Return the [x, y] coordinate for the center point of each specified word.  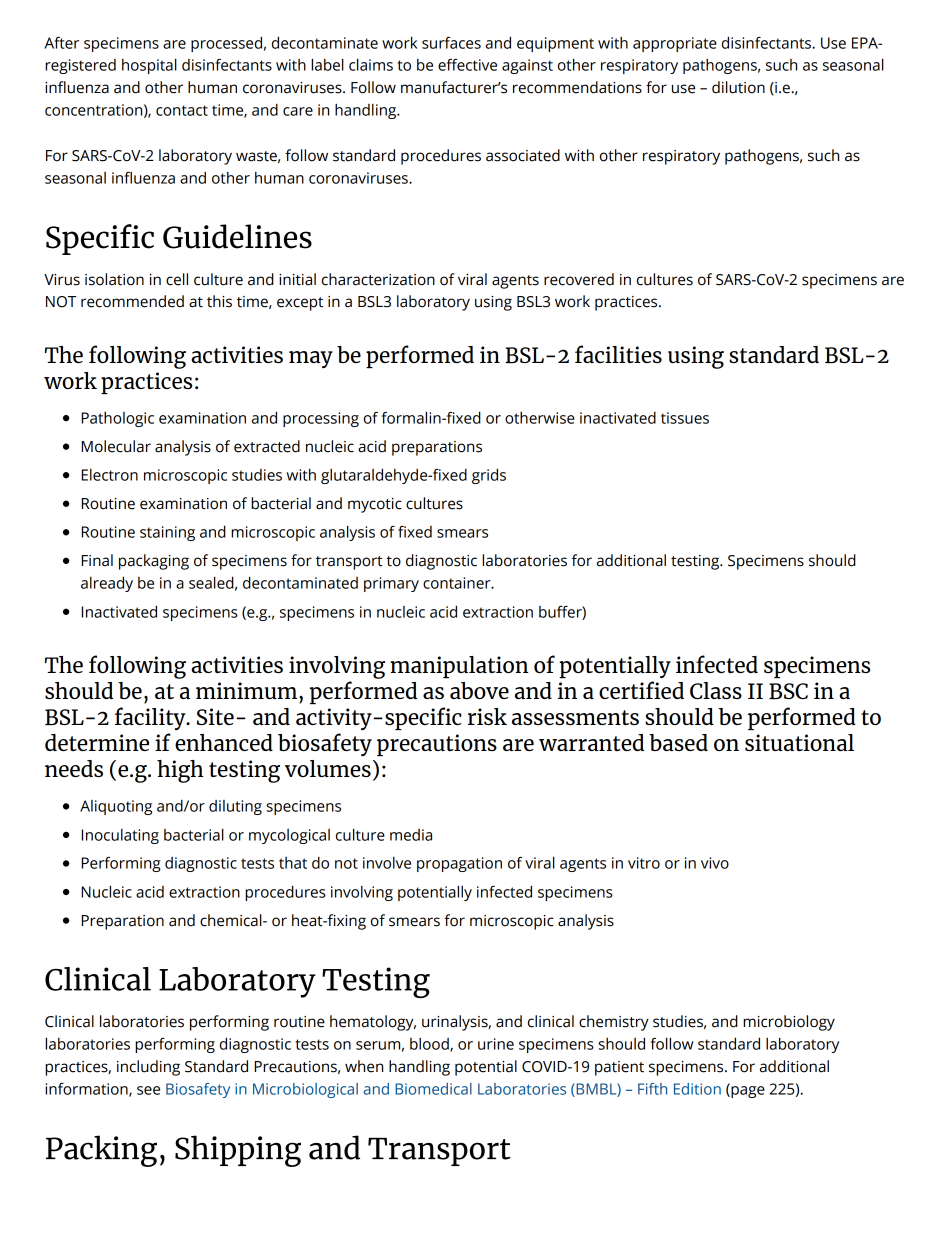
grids [489, 476]
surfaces [451, 43]
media [411, 835]
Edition [697, 1089]
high [180, 771]
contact [182, 110]
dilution [738, 87]
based [678, 742]
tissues [685, 418]
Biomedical [433, 1089]
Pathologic [118, 419]
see [148, 1090]
